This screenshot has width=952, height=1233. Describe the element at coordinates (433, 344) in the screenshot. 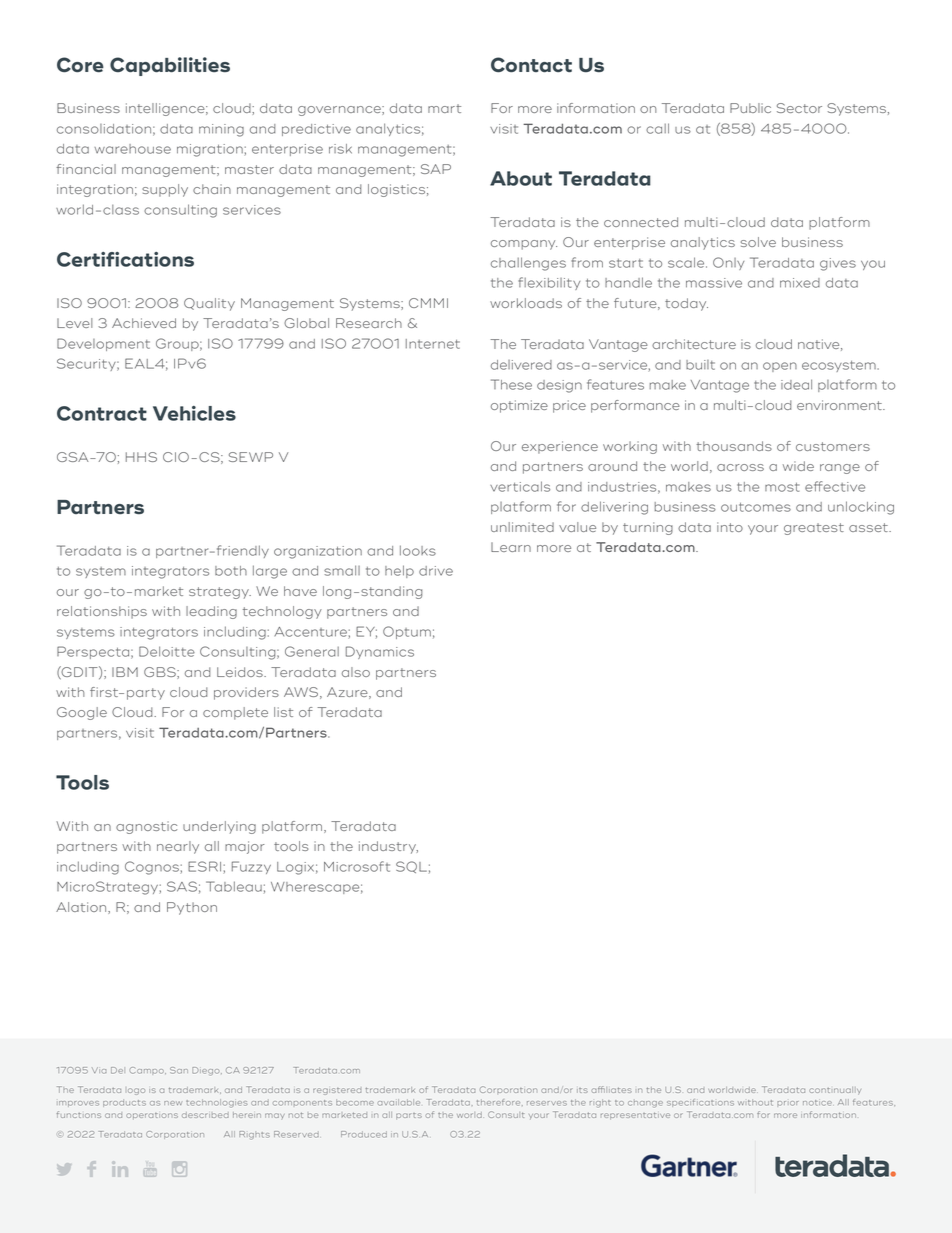

I see `Internet` at that location.
